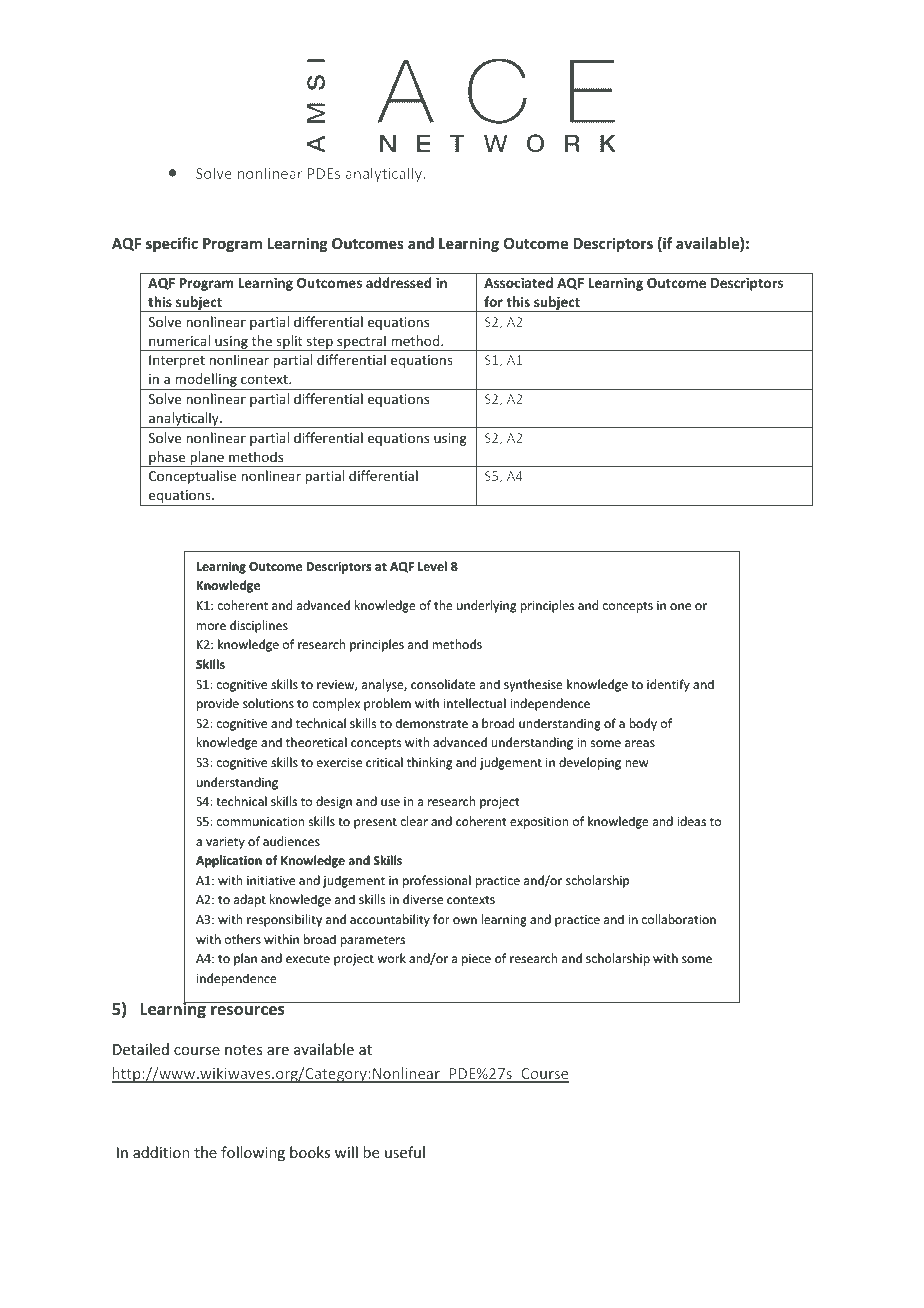 The image size is (924, 1308). What do you see at coordinates (172, 244) in the image?
I see `specific` at bounding box center [172, 244].
